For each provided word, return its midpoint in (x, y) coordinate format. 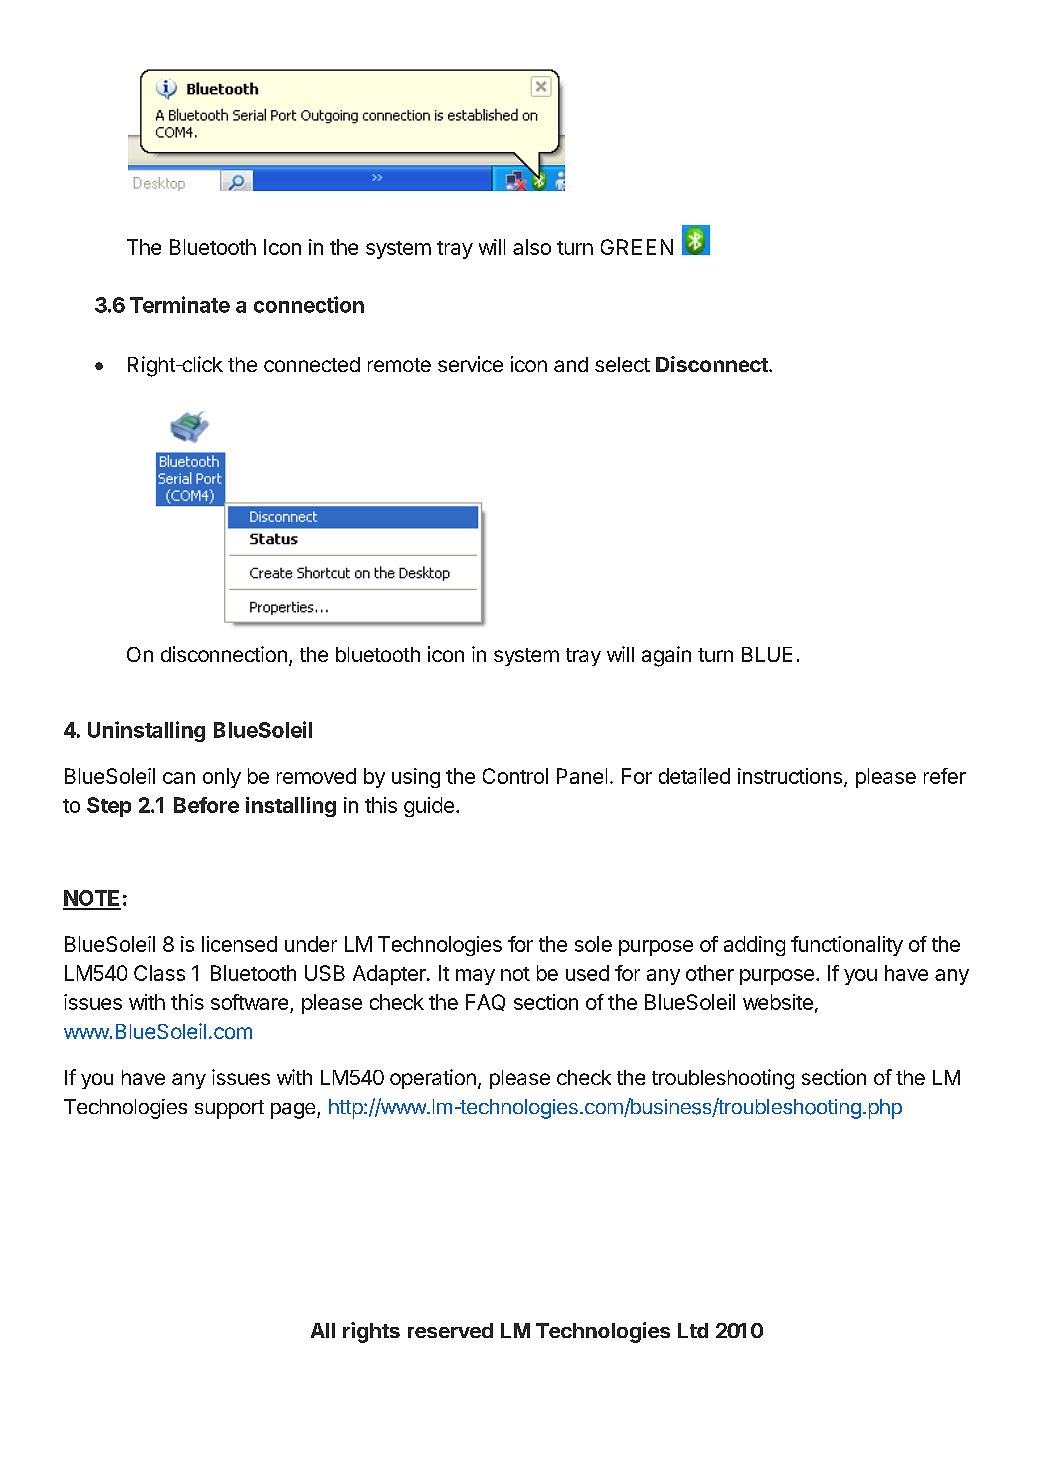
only (222, 778)
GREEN (637, 247)
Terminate (180, 304)
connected (312, 364)
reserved (450, 1330)
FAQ (485, 1002)
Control (515, 776)
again (666, 656)
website (778, 1002)
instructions (790, 776)
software (251, 1003)
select (622, 364)
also (532, 247)
